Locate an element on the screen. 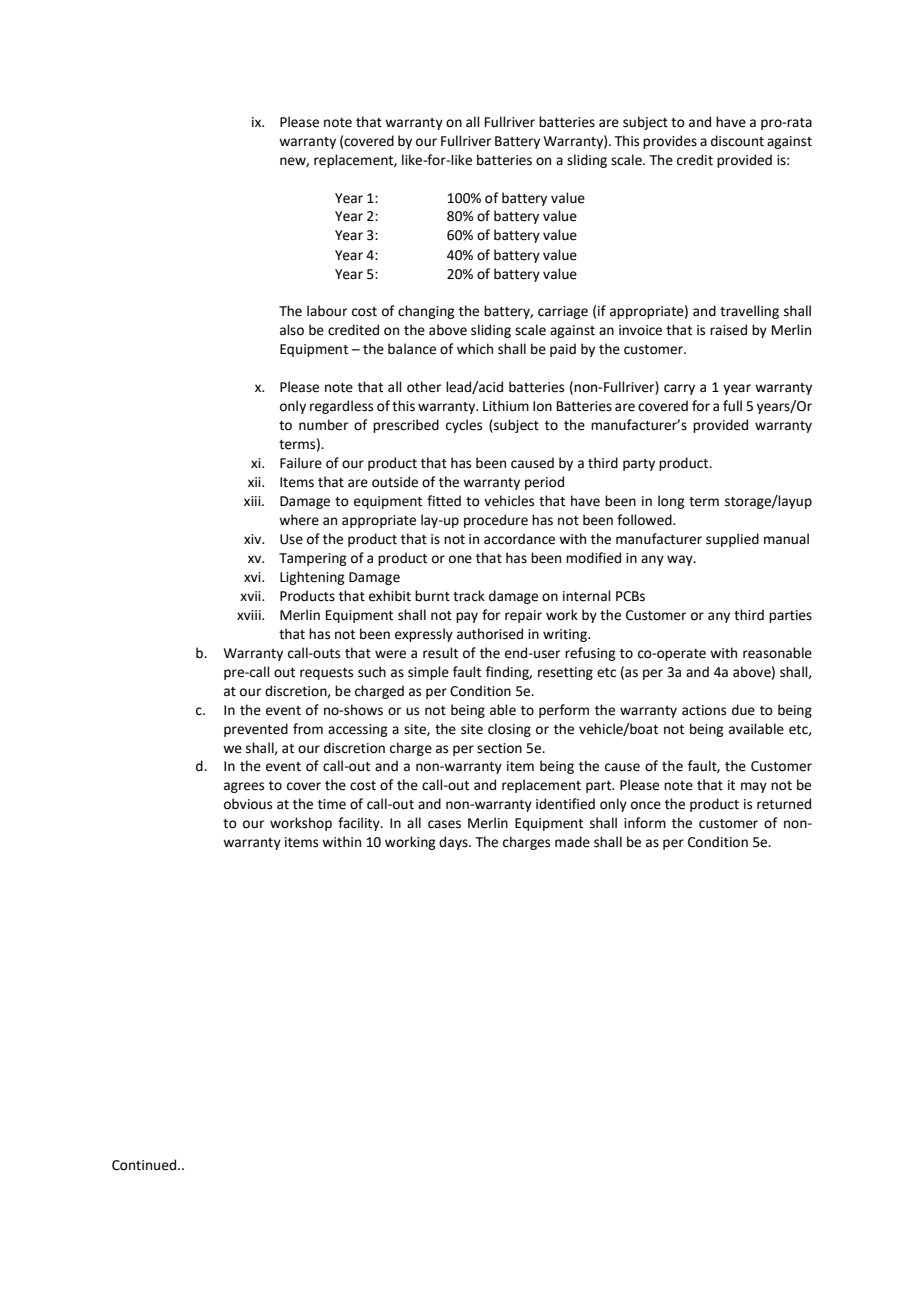 This screenshot has height=1308, width=924. cases is located at coordinates (444, 824).
